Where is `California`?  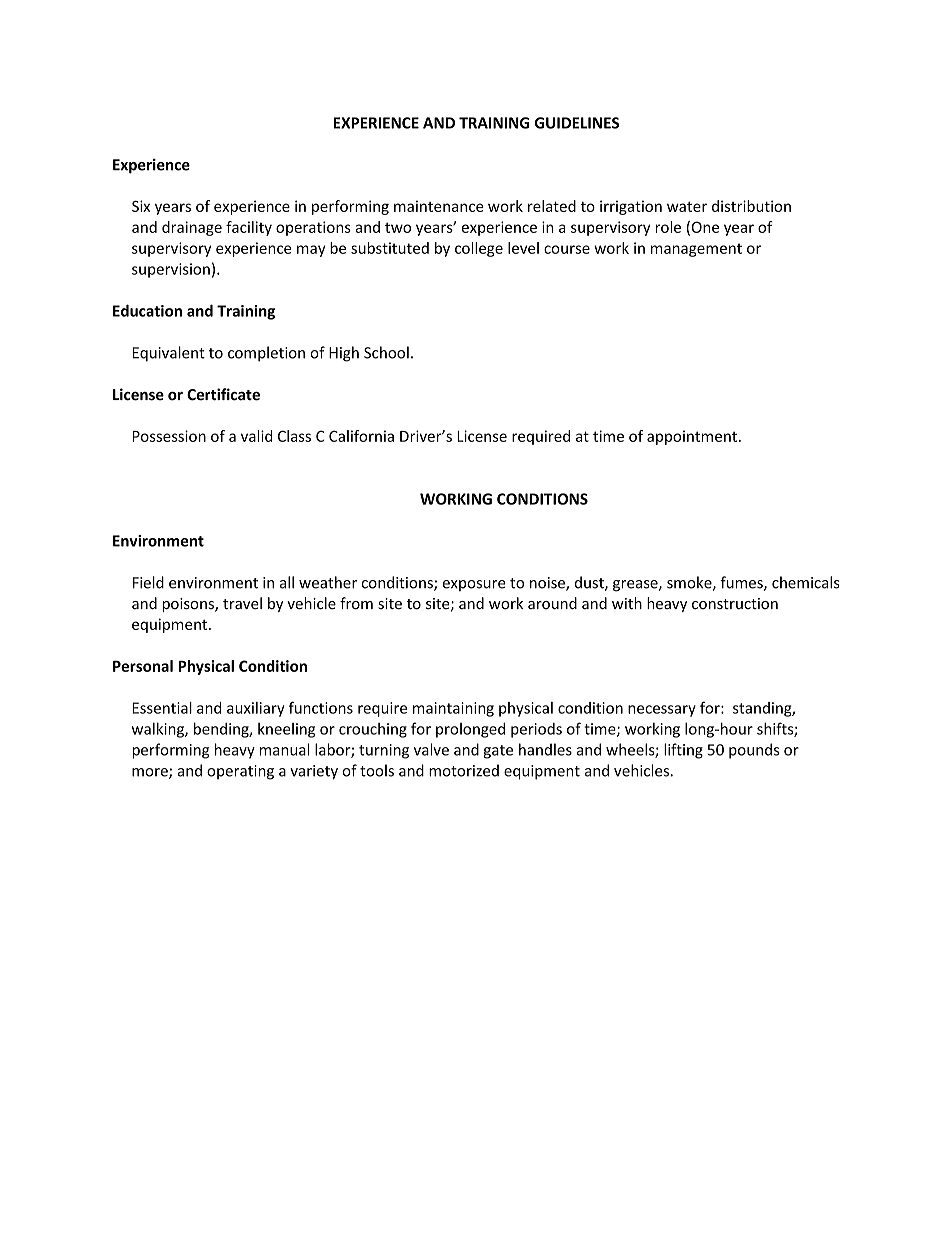 California is located at coordinates (361, 436).
